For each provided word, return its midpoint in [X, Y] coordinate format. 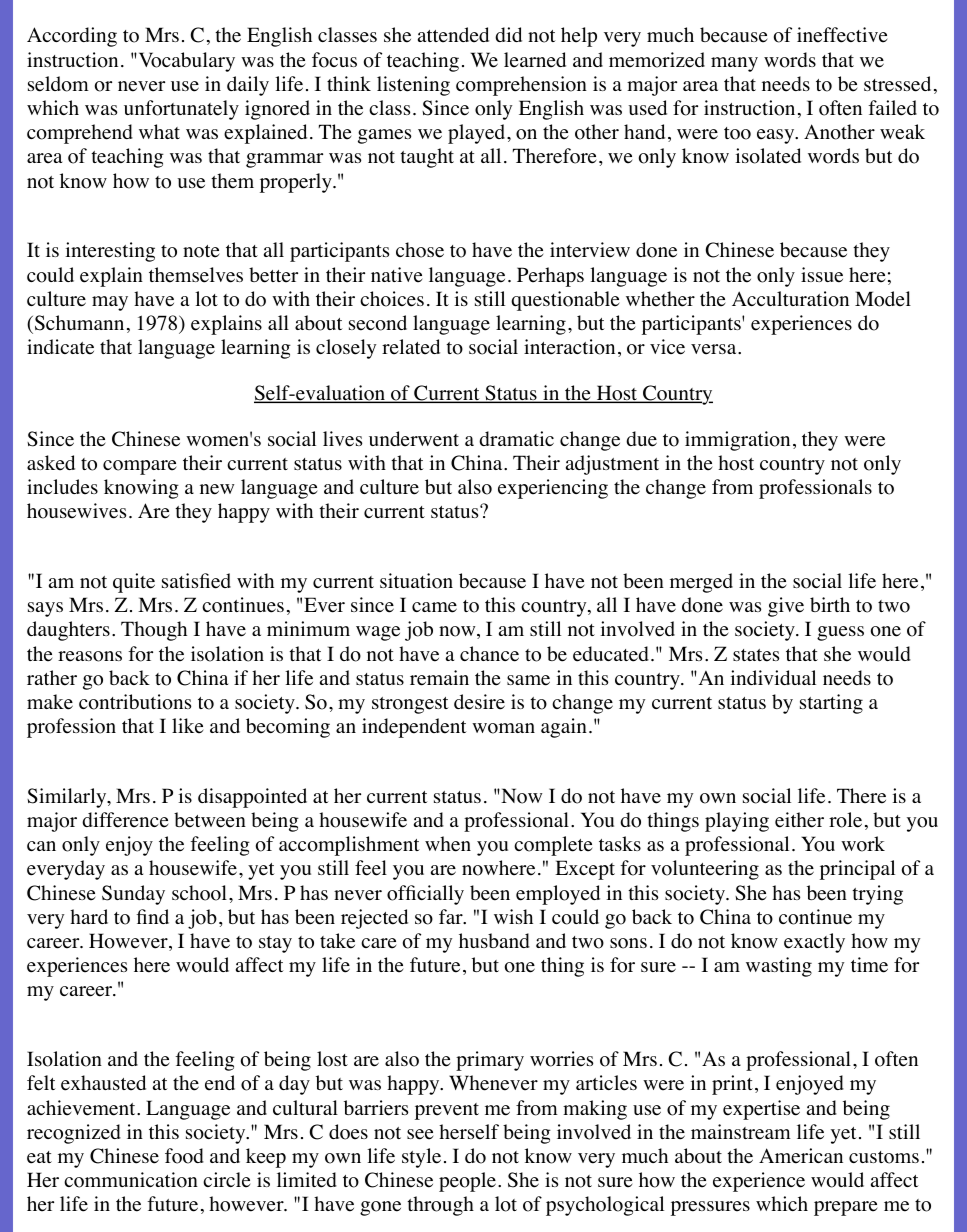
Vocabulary [185, 62]
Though [154, 631]
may [110, 303]
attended [453, 35]
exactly [814, 943]
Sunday [133, 895]
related [411, 347]
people [467, 1182]
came [434, 607]
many [734, 64]
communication [131, 1180]
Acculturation [790, 299]
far [452, 916]
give [786, 607]
